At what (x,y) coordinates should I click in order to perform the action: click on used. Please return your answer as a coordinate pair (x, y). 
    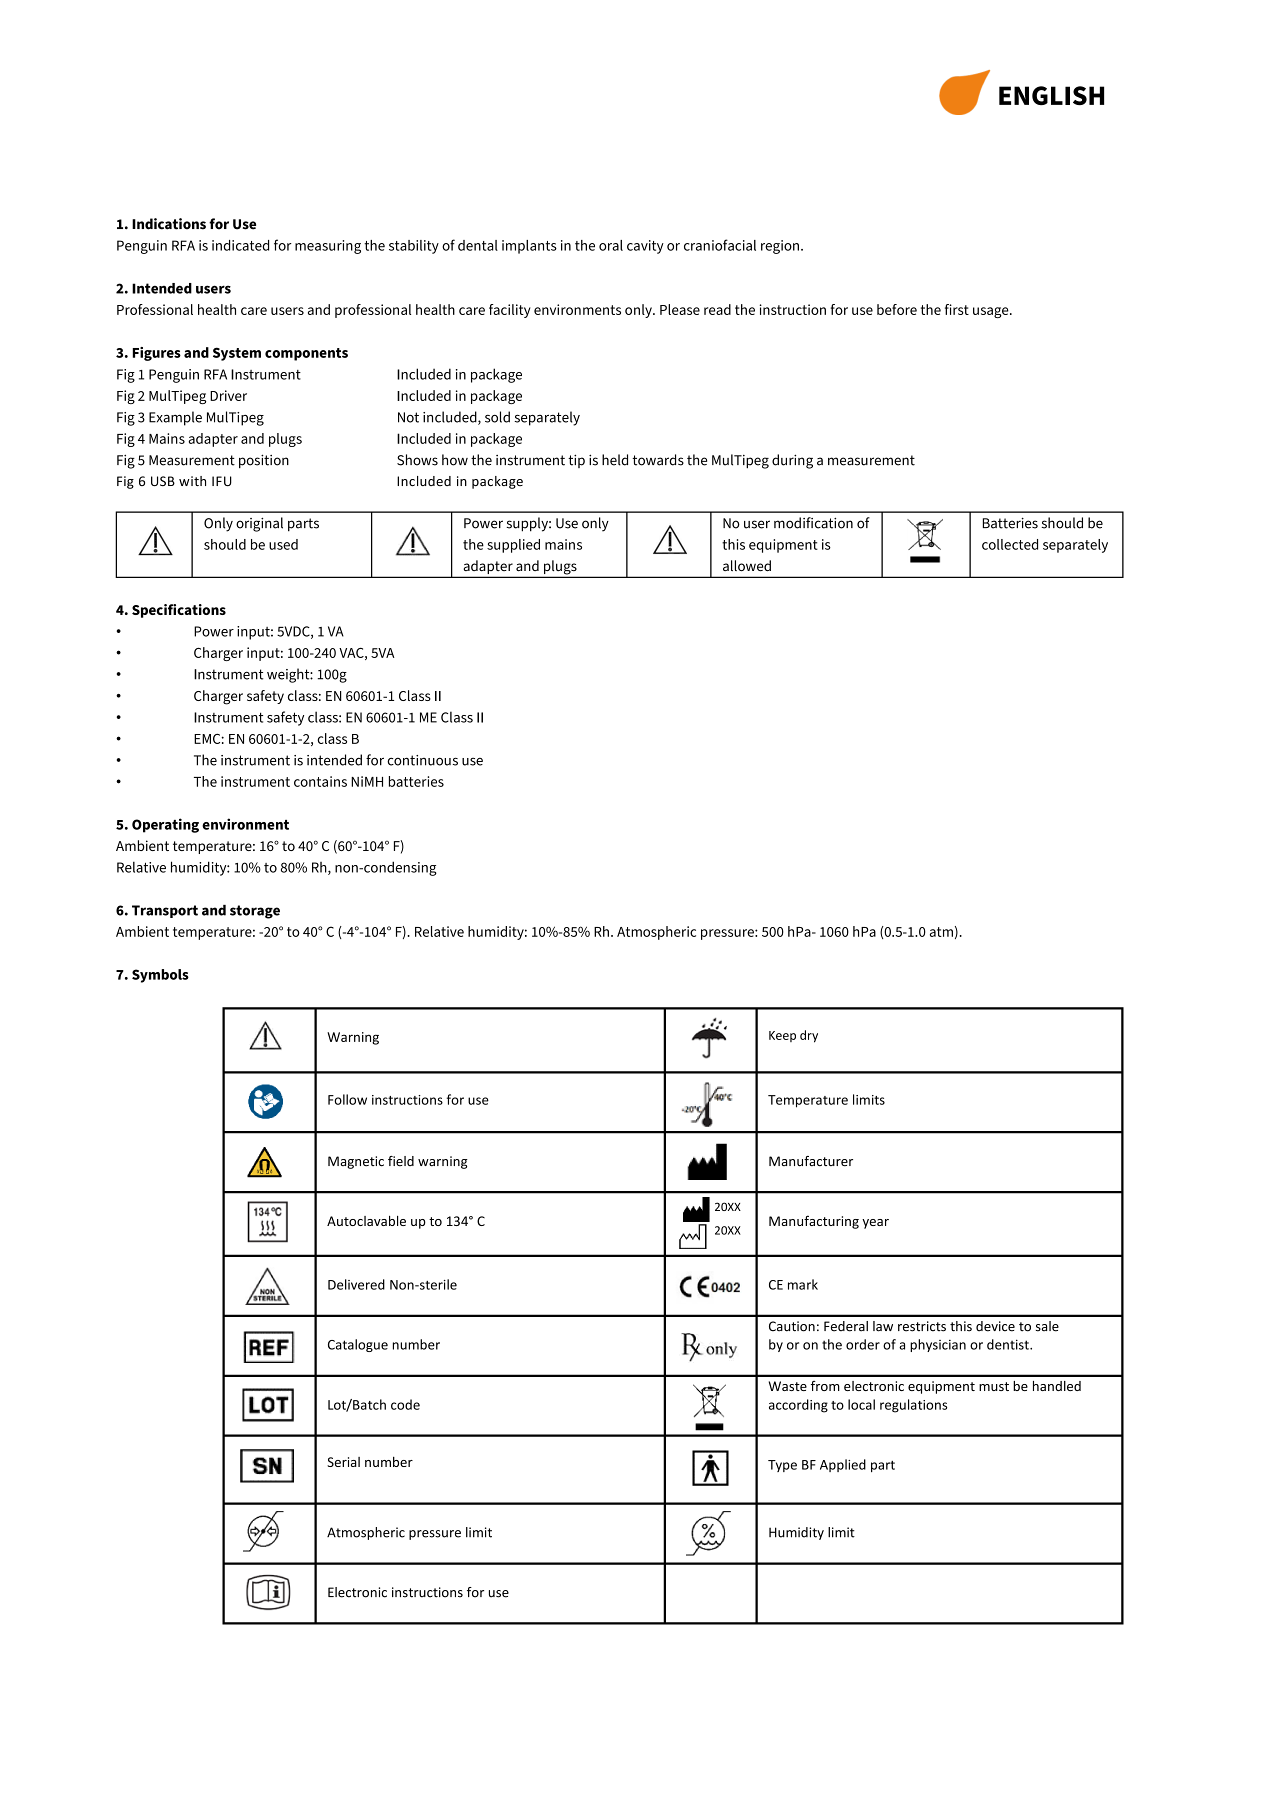
    Looking at the image, I should click on (283, 544).
